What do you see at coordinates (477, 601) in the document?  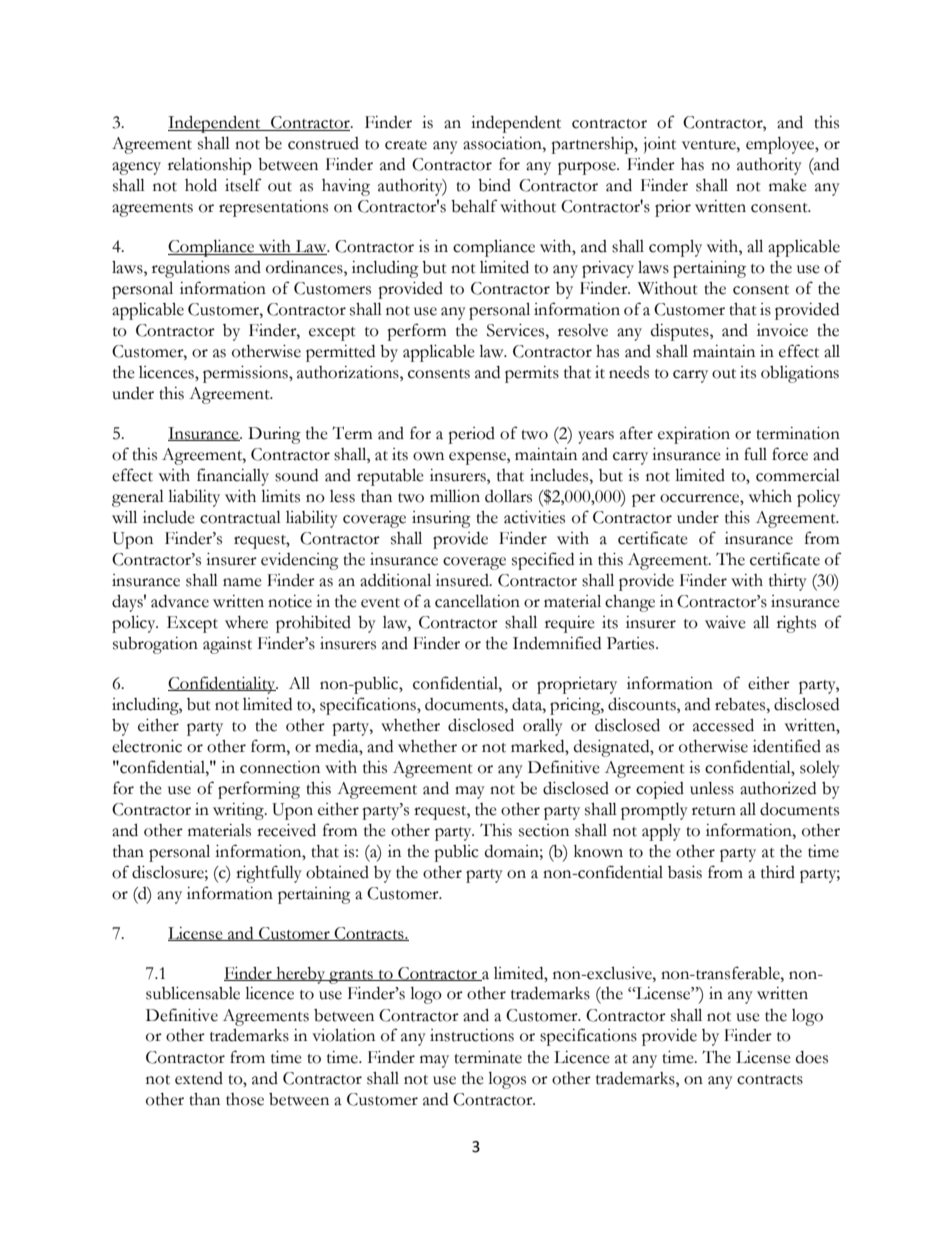 I see `cancellation` at bounding box center [477, 601].
